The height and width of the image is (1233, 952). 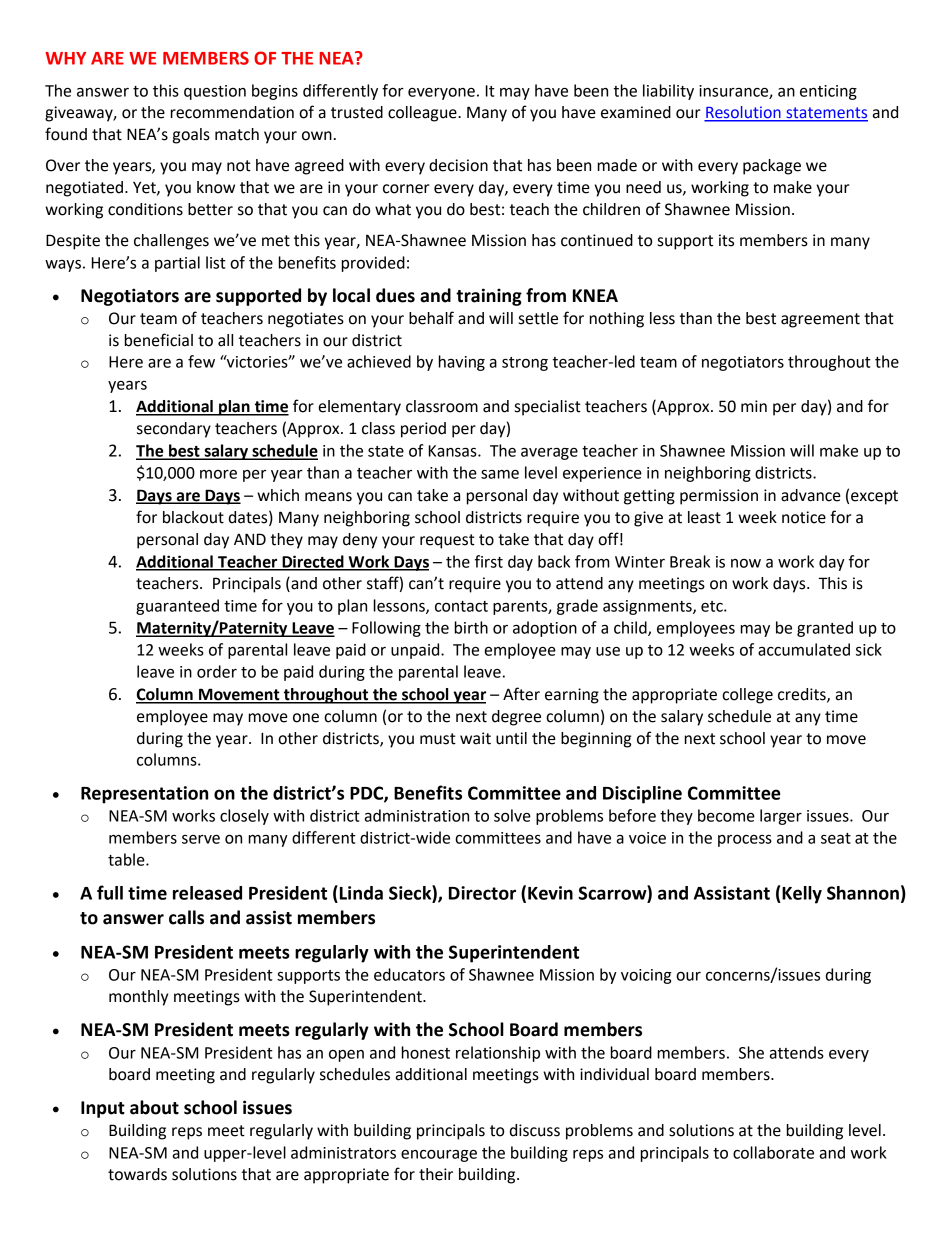 What do you see at coordinates (215, 92) in the image?
I see `question` at bounding box center [215, 92].
